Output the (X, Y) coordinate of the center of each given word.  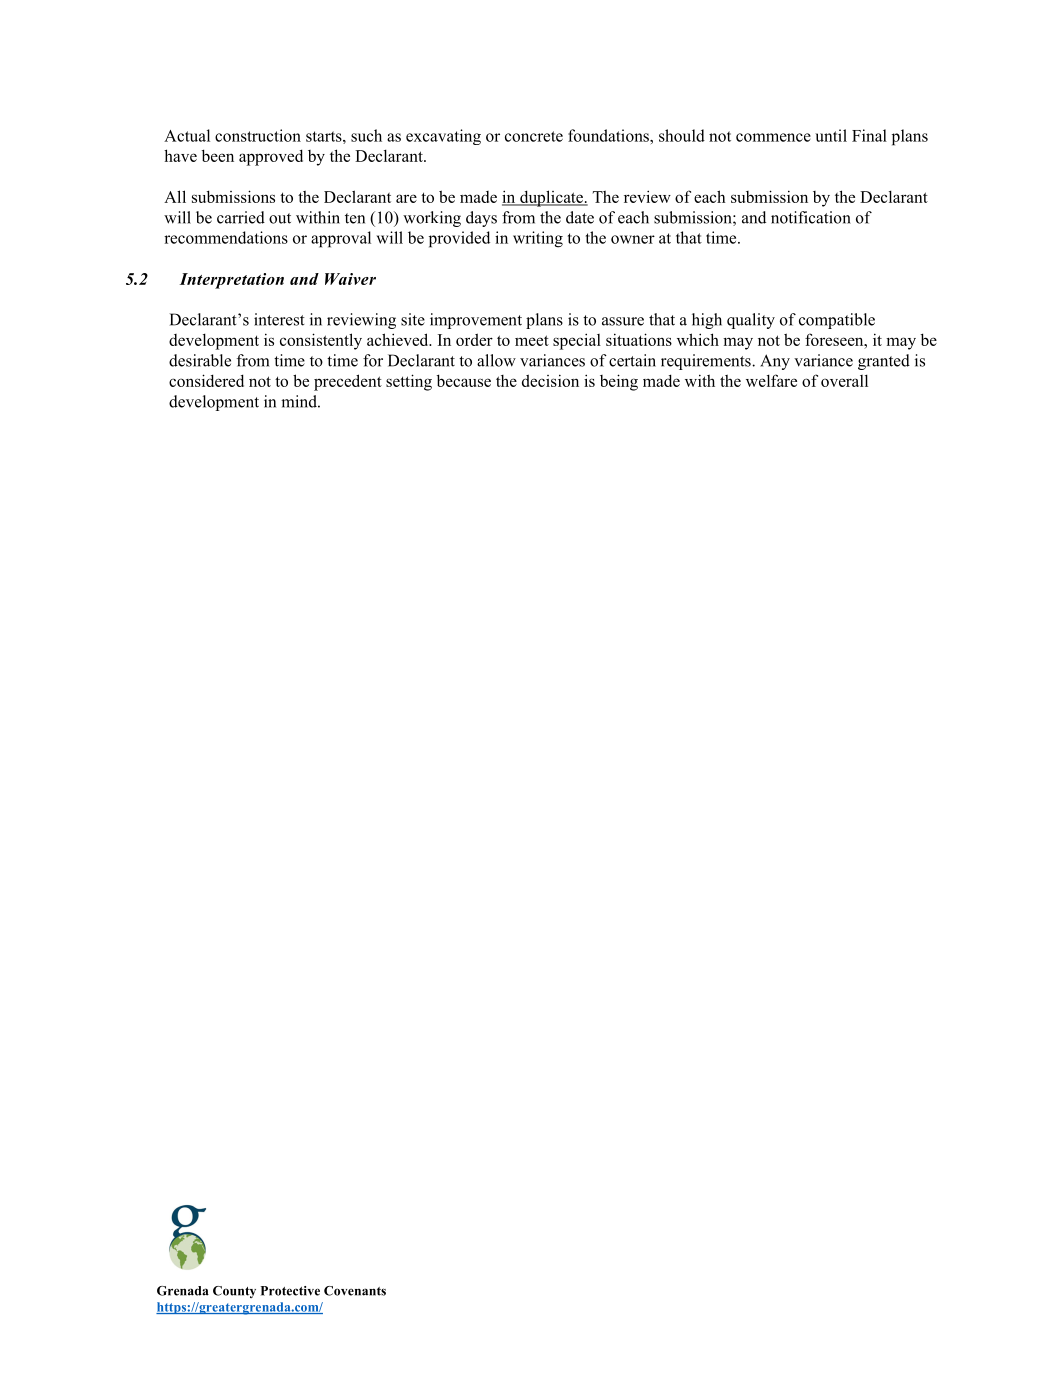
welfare (771, 380)
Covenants (355, 1291)
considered (206, 380)
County (234, 1292)
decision (550, 380)
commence (773, 137)
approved (271, 157)
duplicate (551, 198)
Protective (290, 1291)
